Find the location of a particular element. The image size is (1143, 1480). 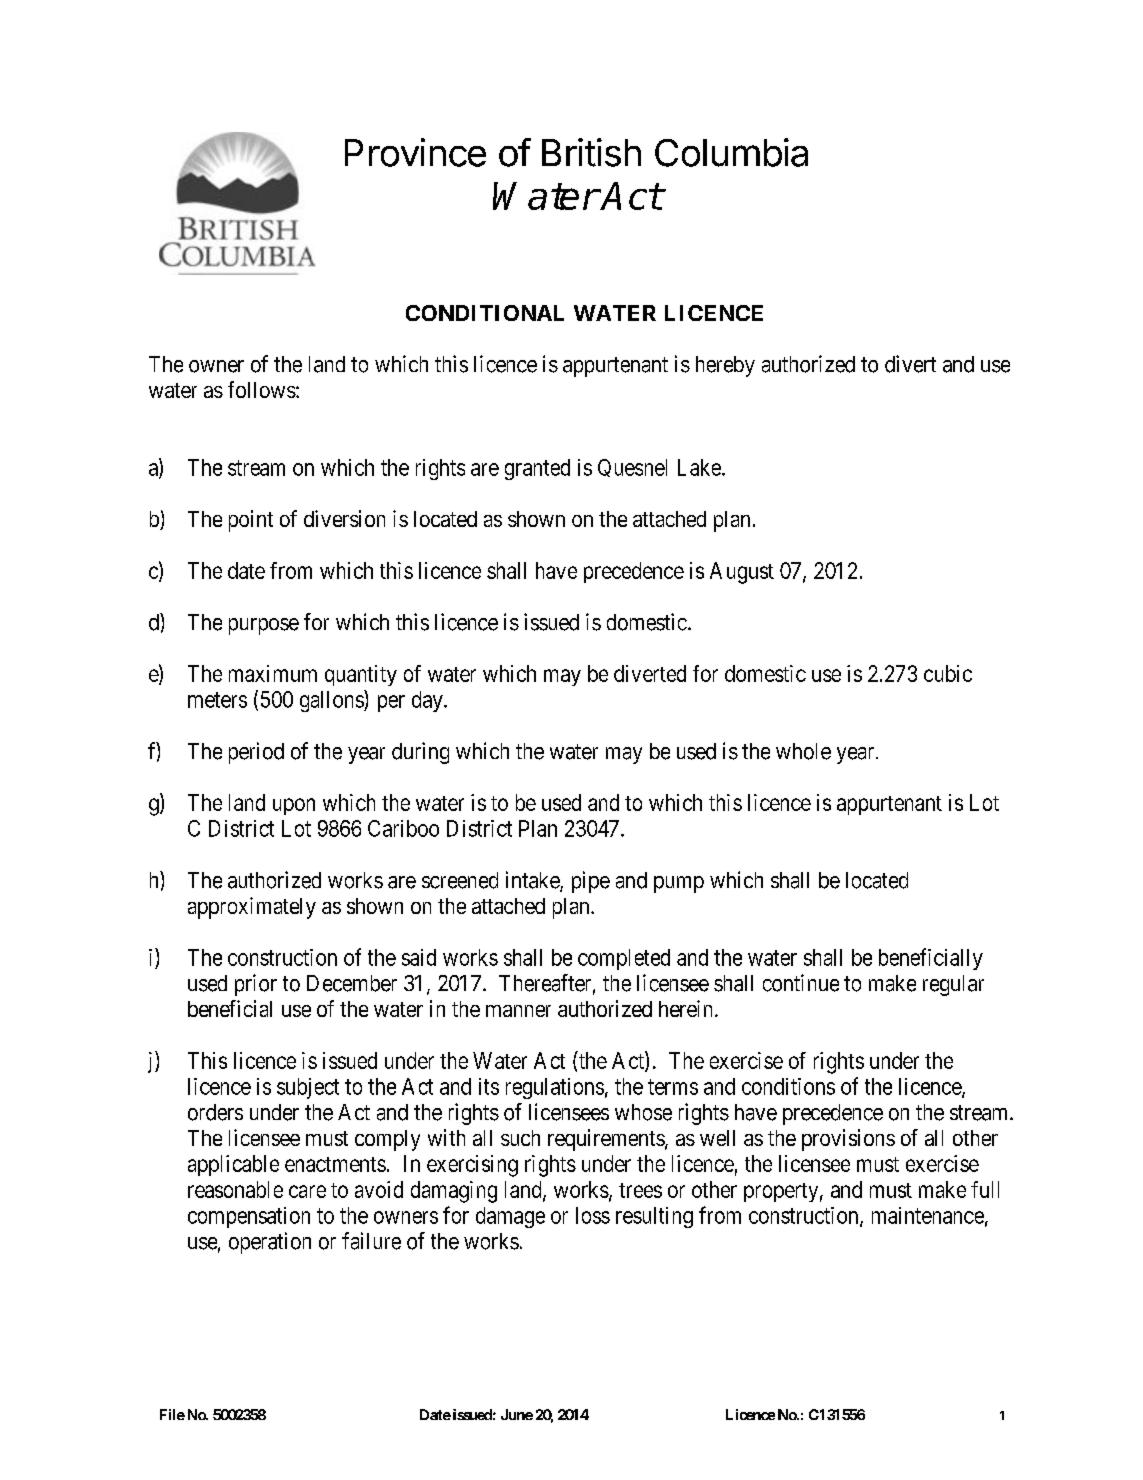

loss is located at coordinates (593, 1215).
